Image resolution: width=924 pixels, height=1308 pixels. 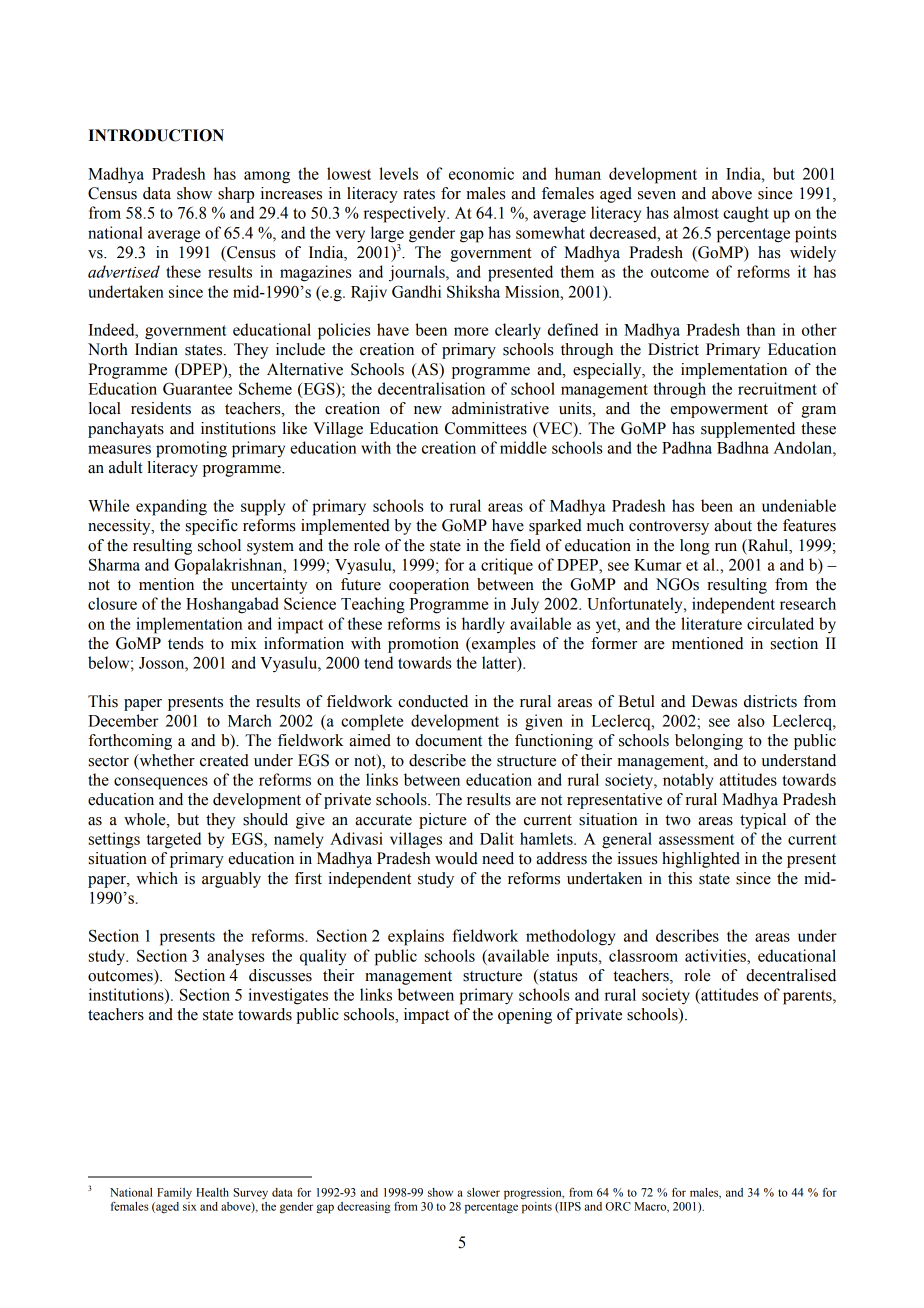 I want to click on INTRODUCTION, so click(x=156, y=135).
